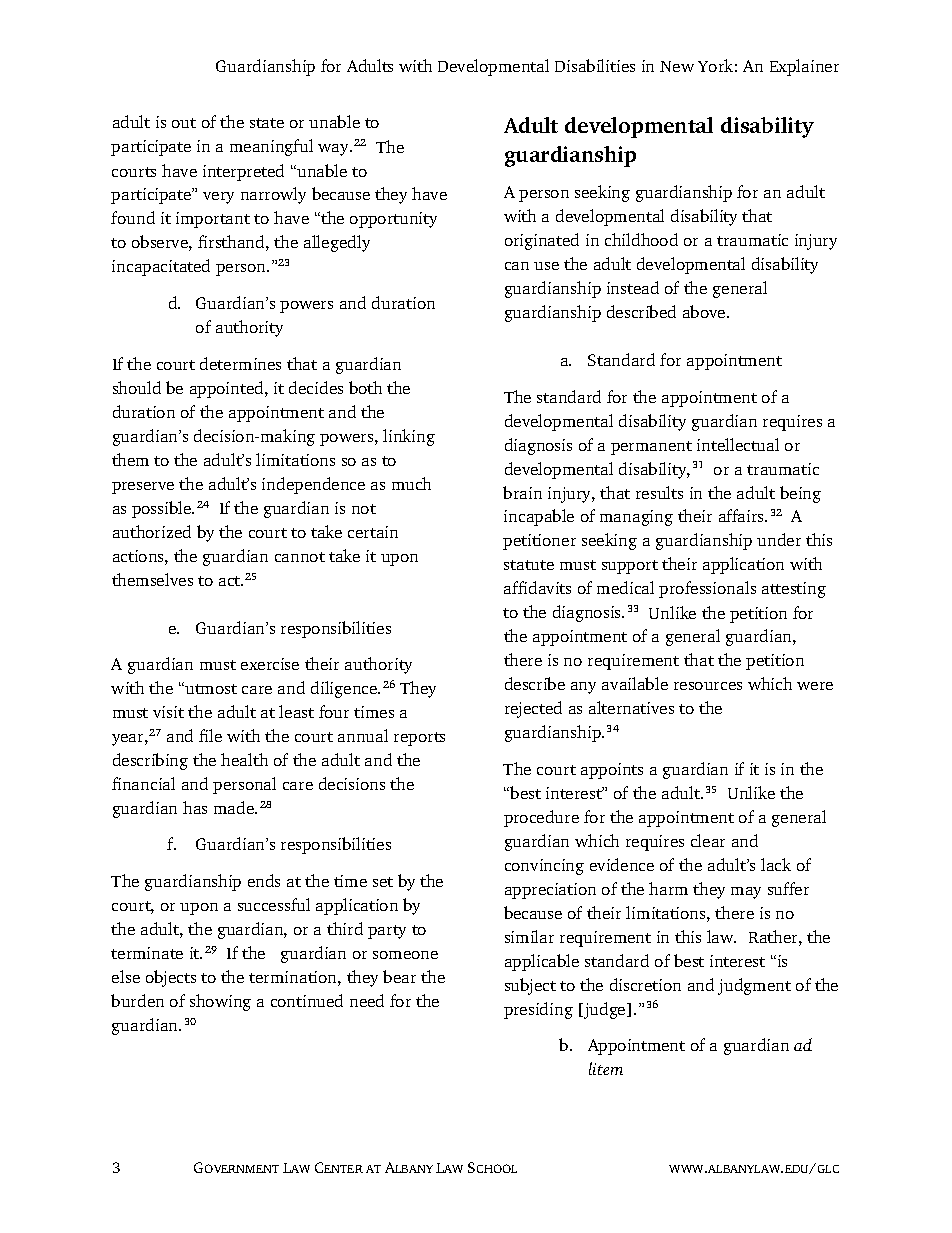 Image resolution: width=952 pixels, height=1233 pixels. I want to click on intellectual, so click(738, 444).
